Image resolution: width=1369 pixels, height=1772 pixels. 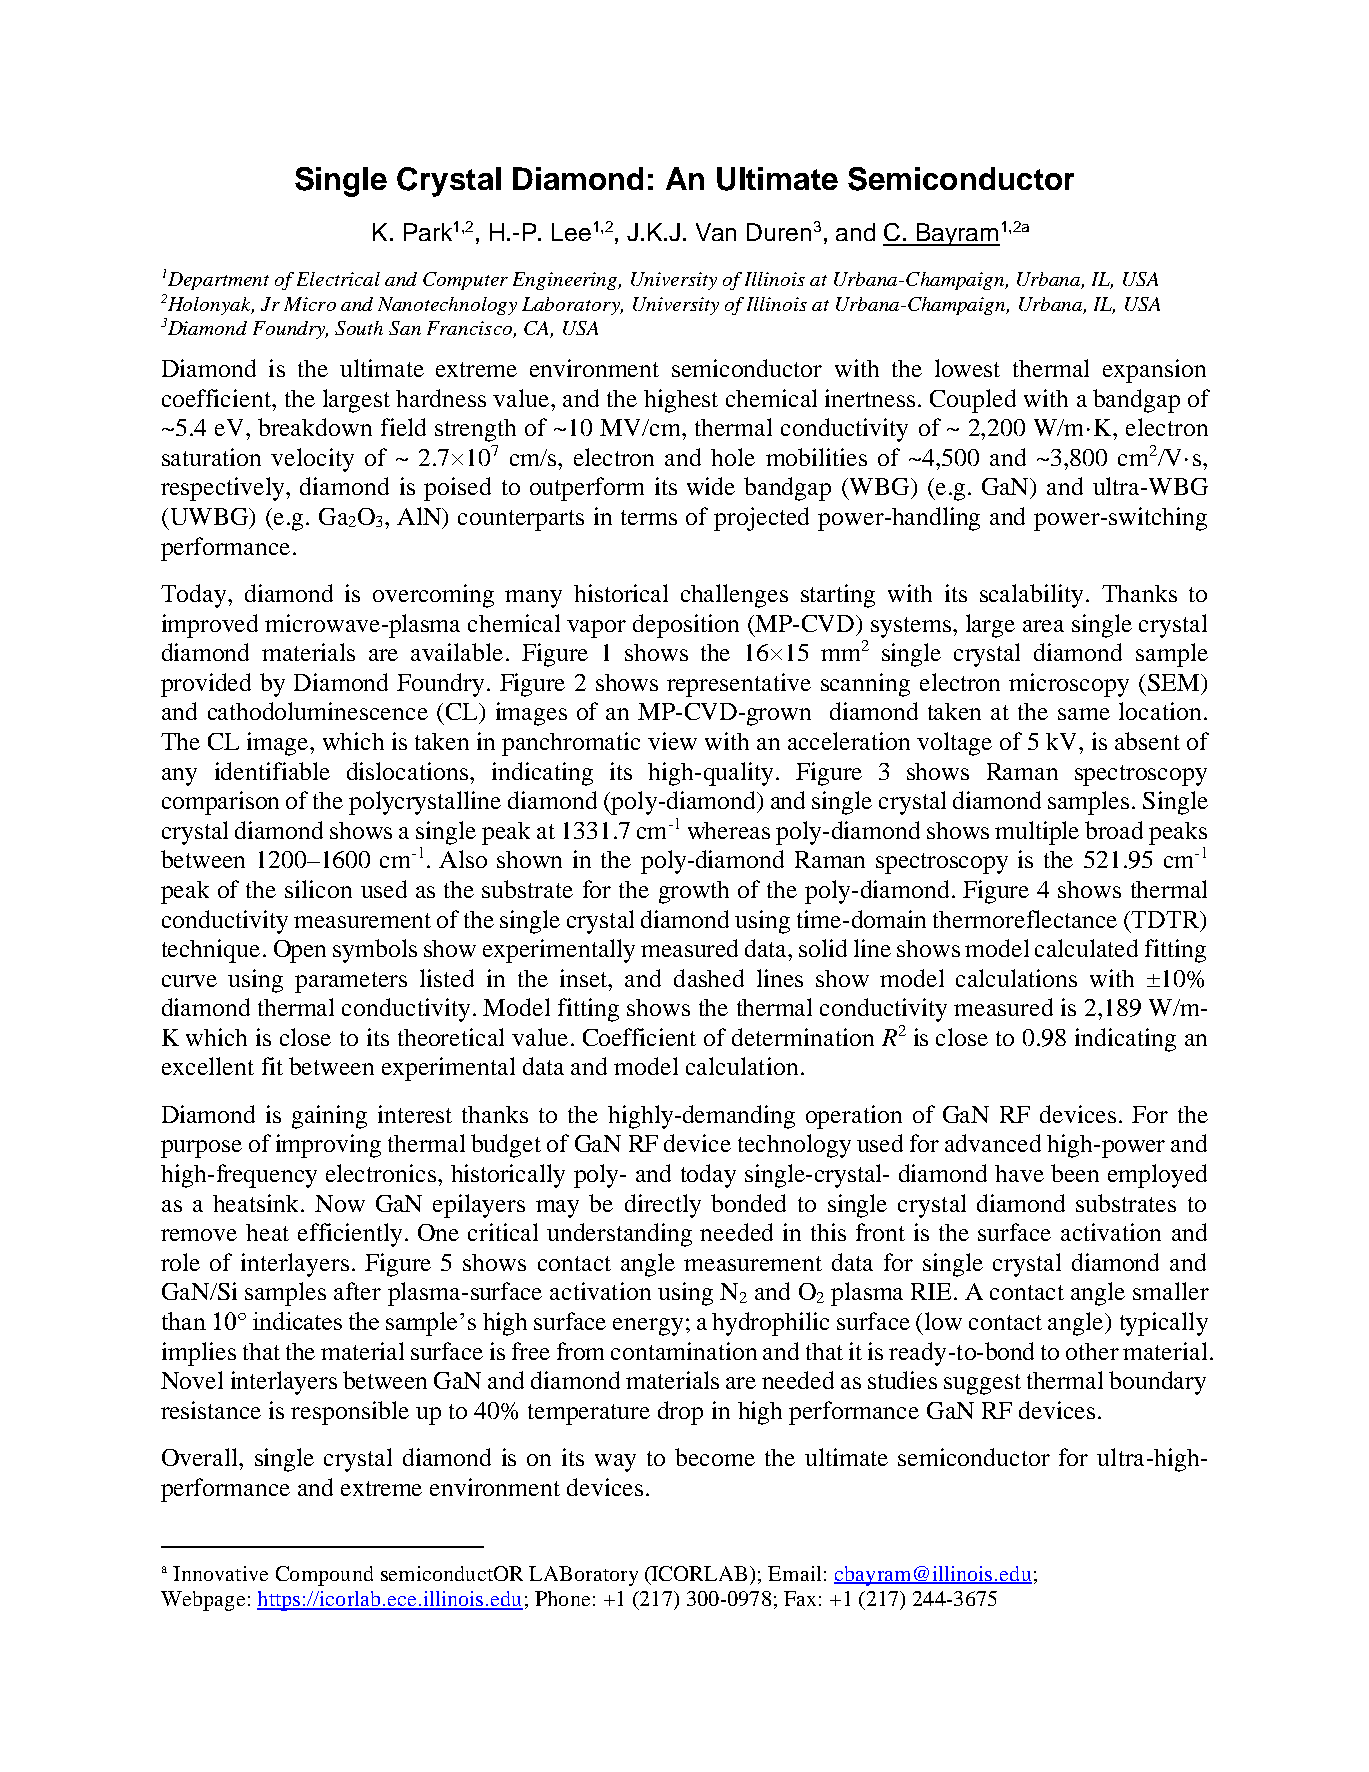 I want to click on Email, so click(x=794, y=1573).
